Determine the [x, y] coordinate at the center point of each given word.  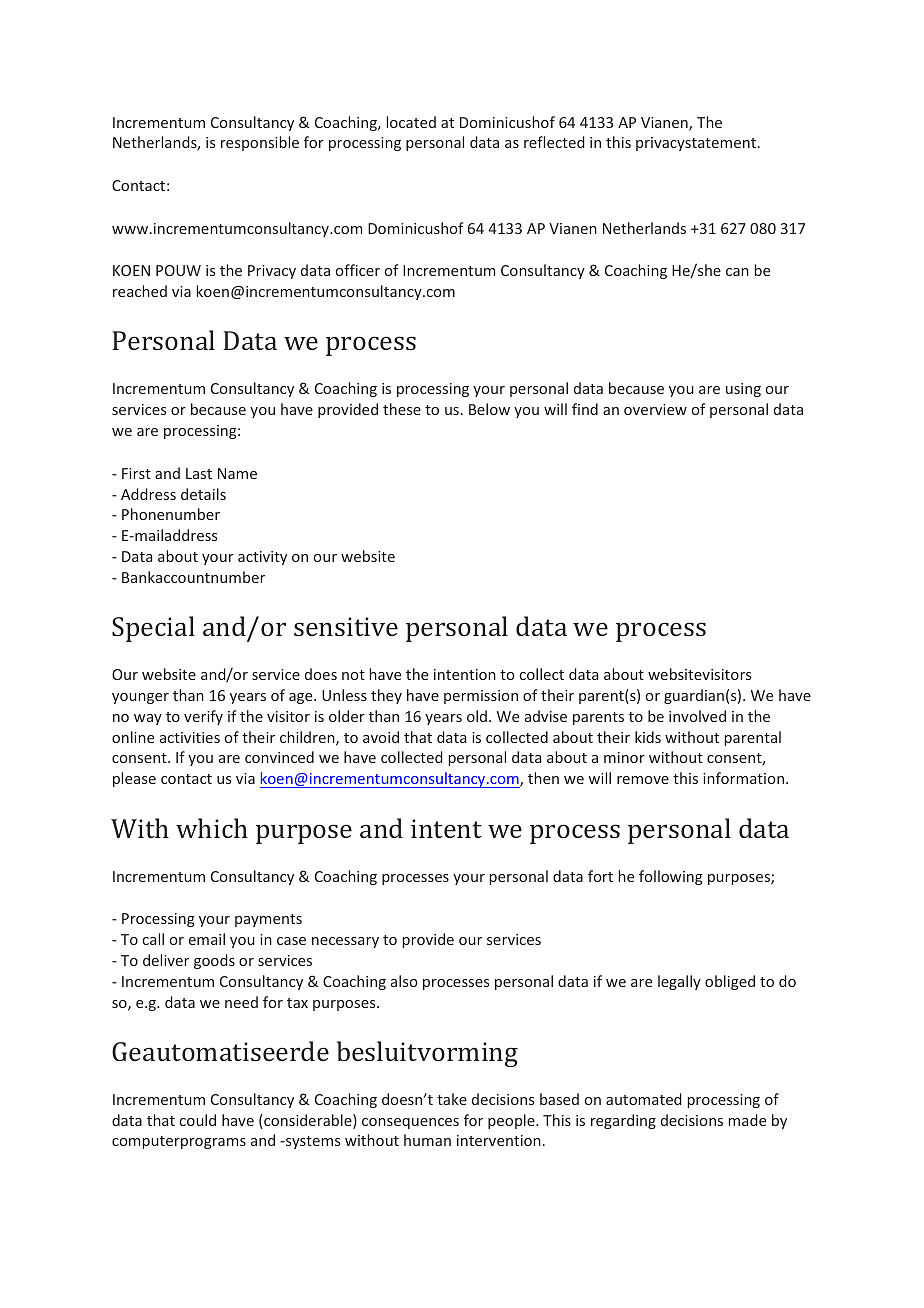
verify [203, 717]
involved [697, 716]
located [411, 122]
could [198, 1120]
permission [481, 697]
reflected [554, 142]
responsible [260, 143]
